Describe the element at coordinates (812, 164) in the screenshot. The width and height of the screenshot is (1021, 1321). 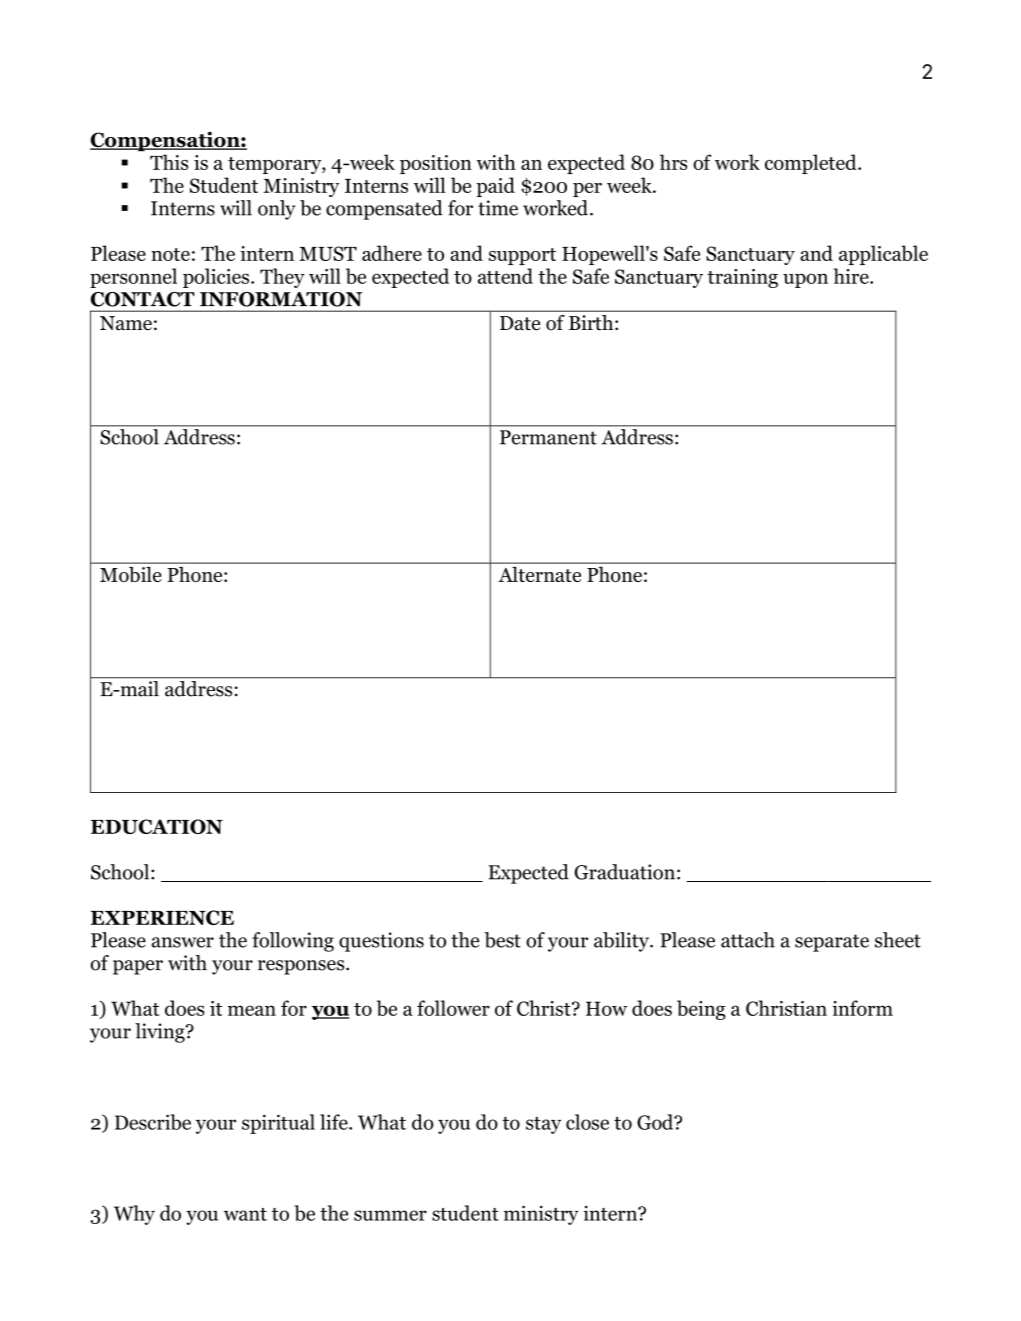
I see `completed` at that location.
